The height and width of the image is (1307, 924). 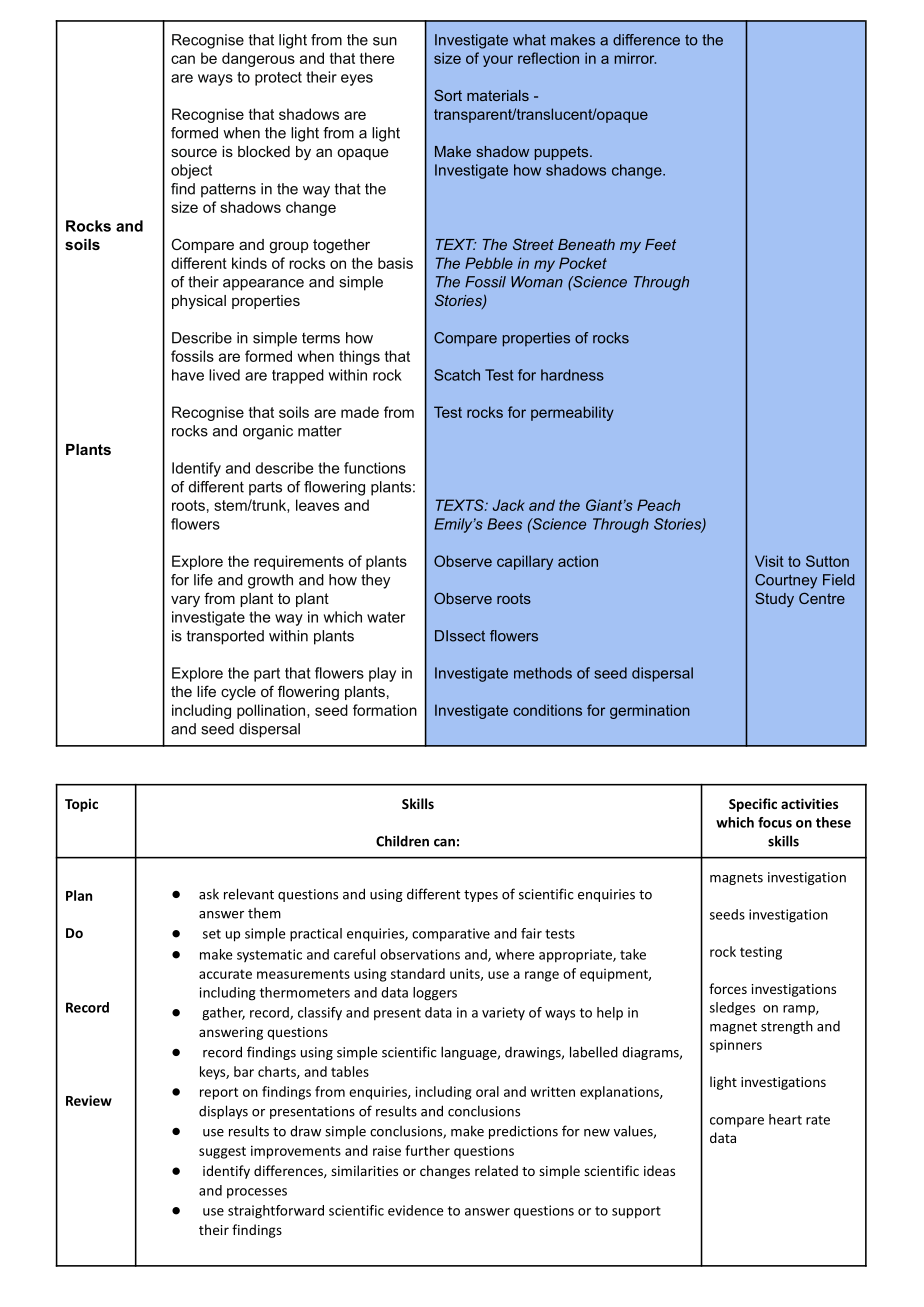 What do you see at coordinates (212, 934) in the image?
I see `set` at bounding box center [212, 934].
